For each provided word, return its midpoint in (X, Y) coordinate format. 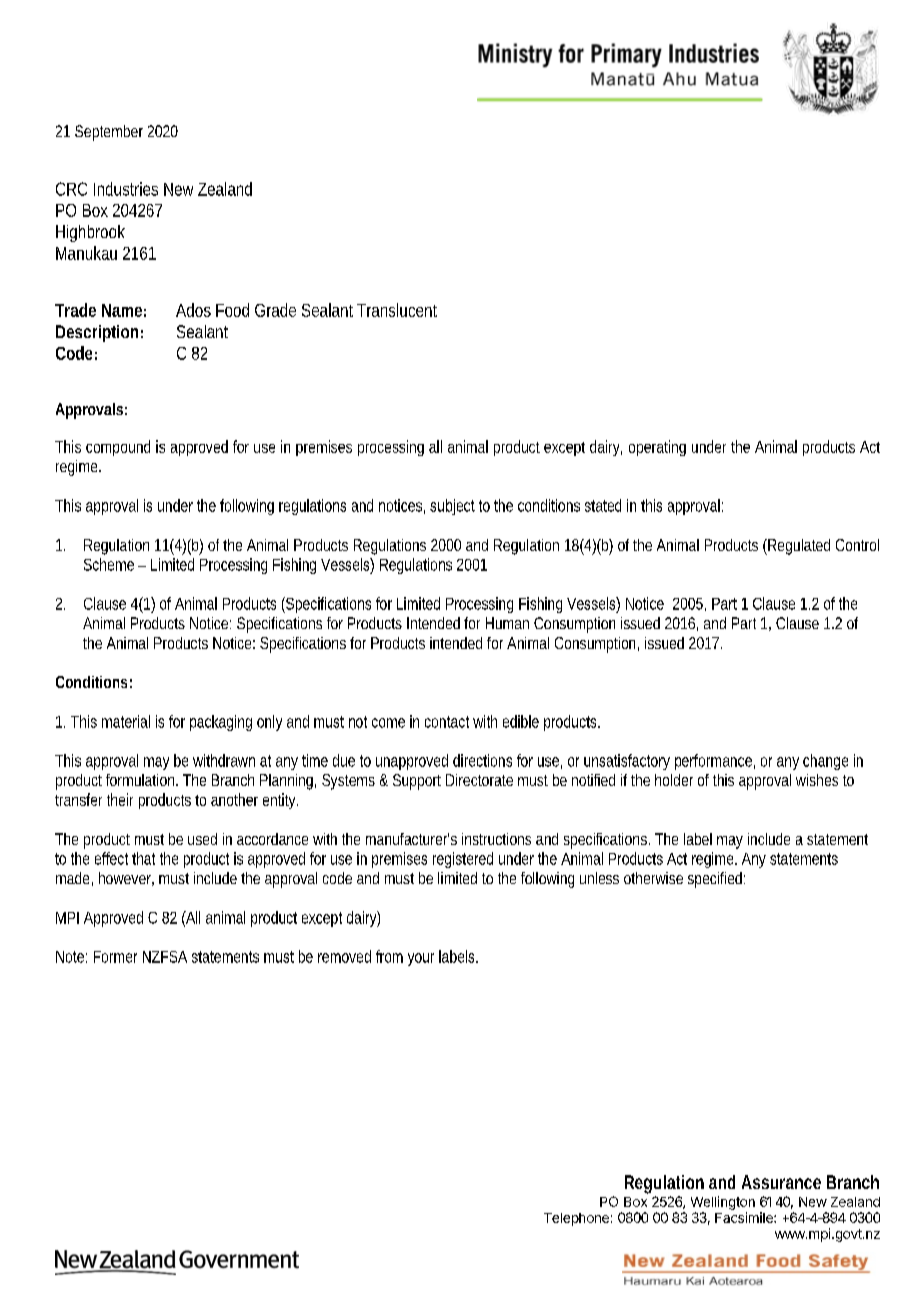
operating (657, 448)
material (126, 721)
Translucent (397, 310)
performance (715, 762)
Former (115, 957)
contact (447, 722)
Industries (126, 189)
